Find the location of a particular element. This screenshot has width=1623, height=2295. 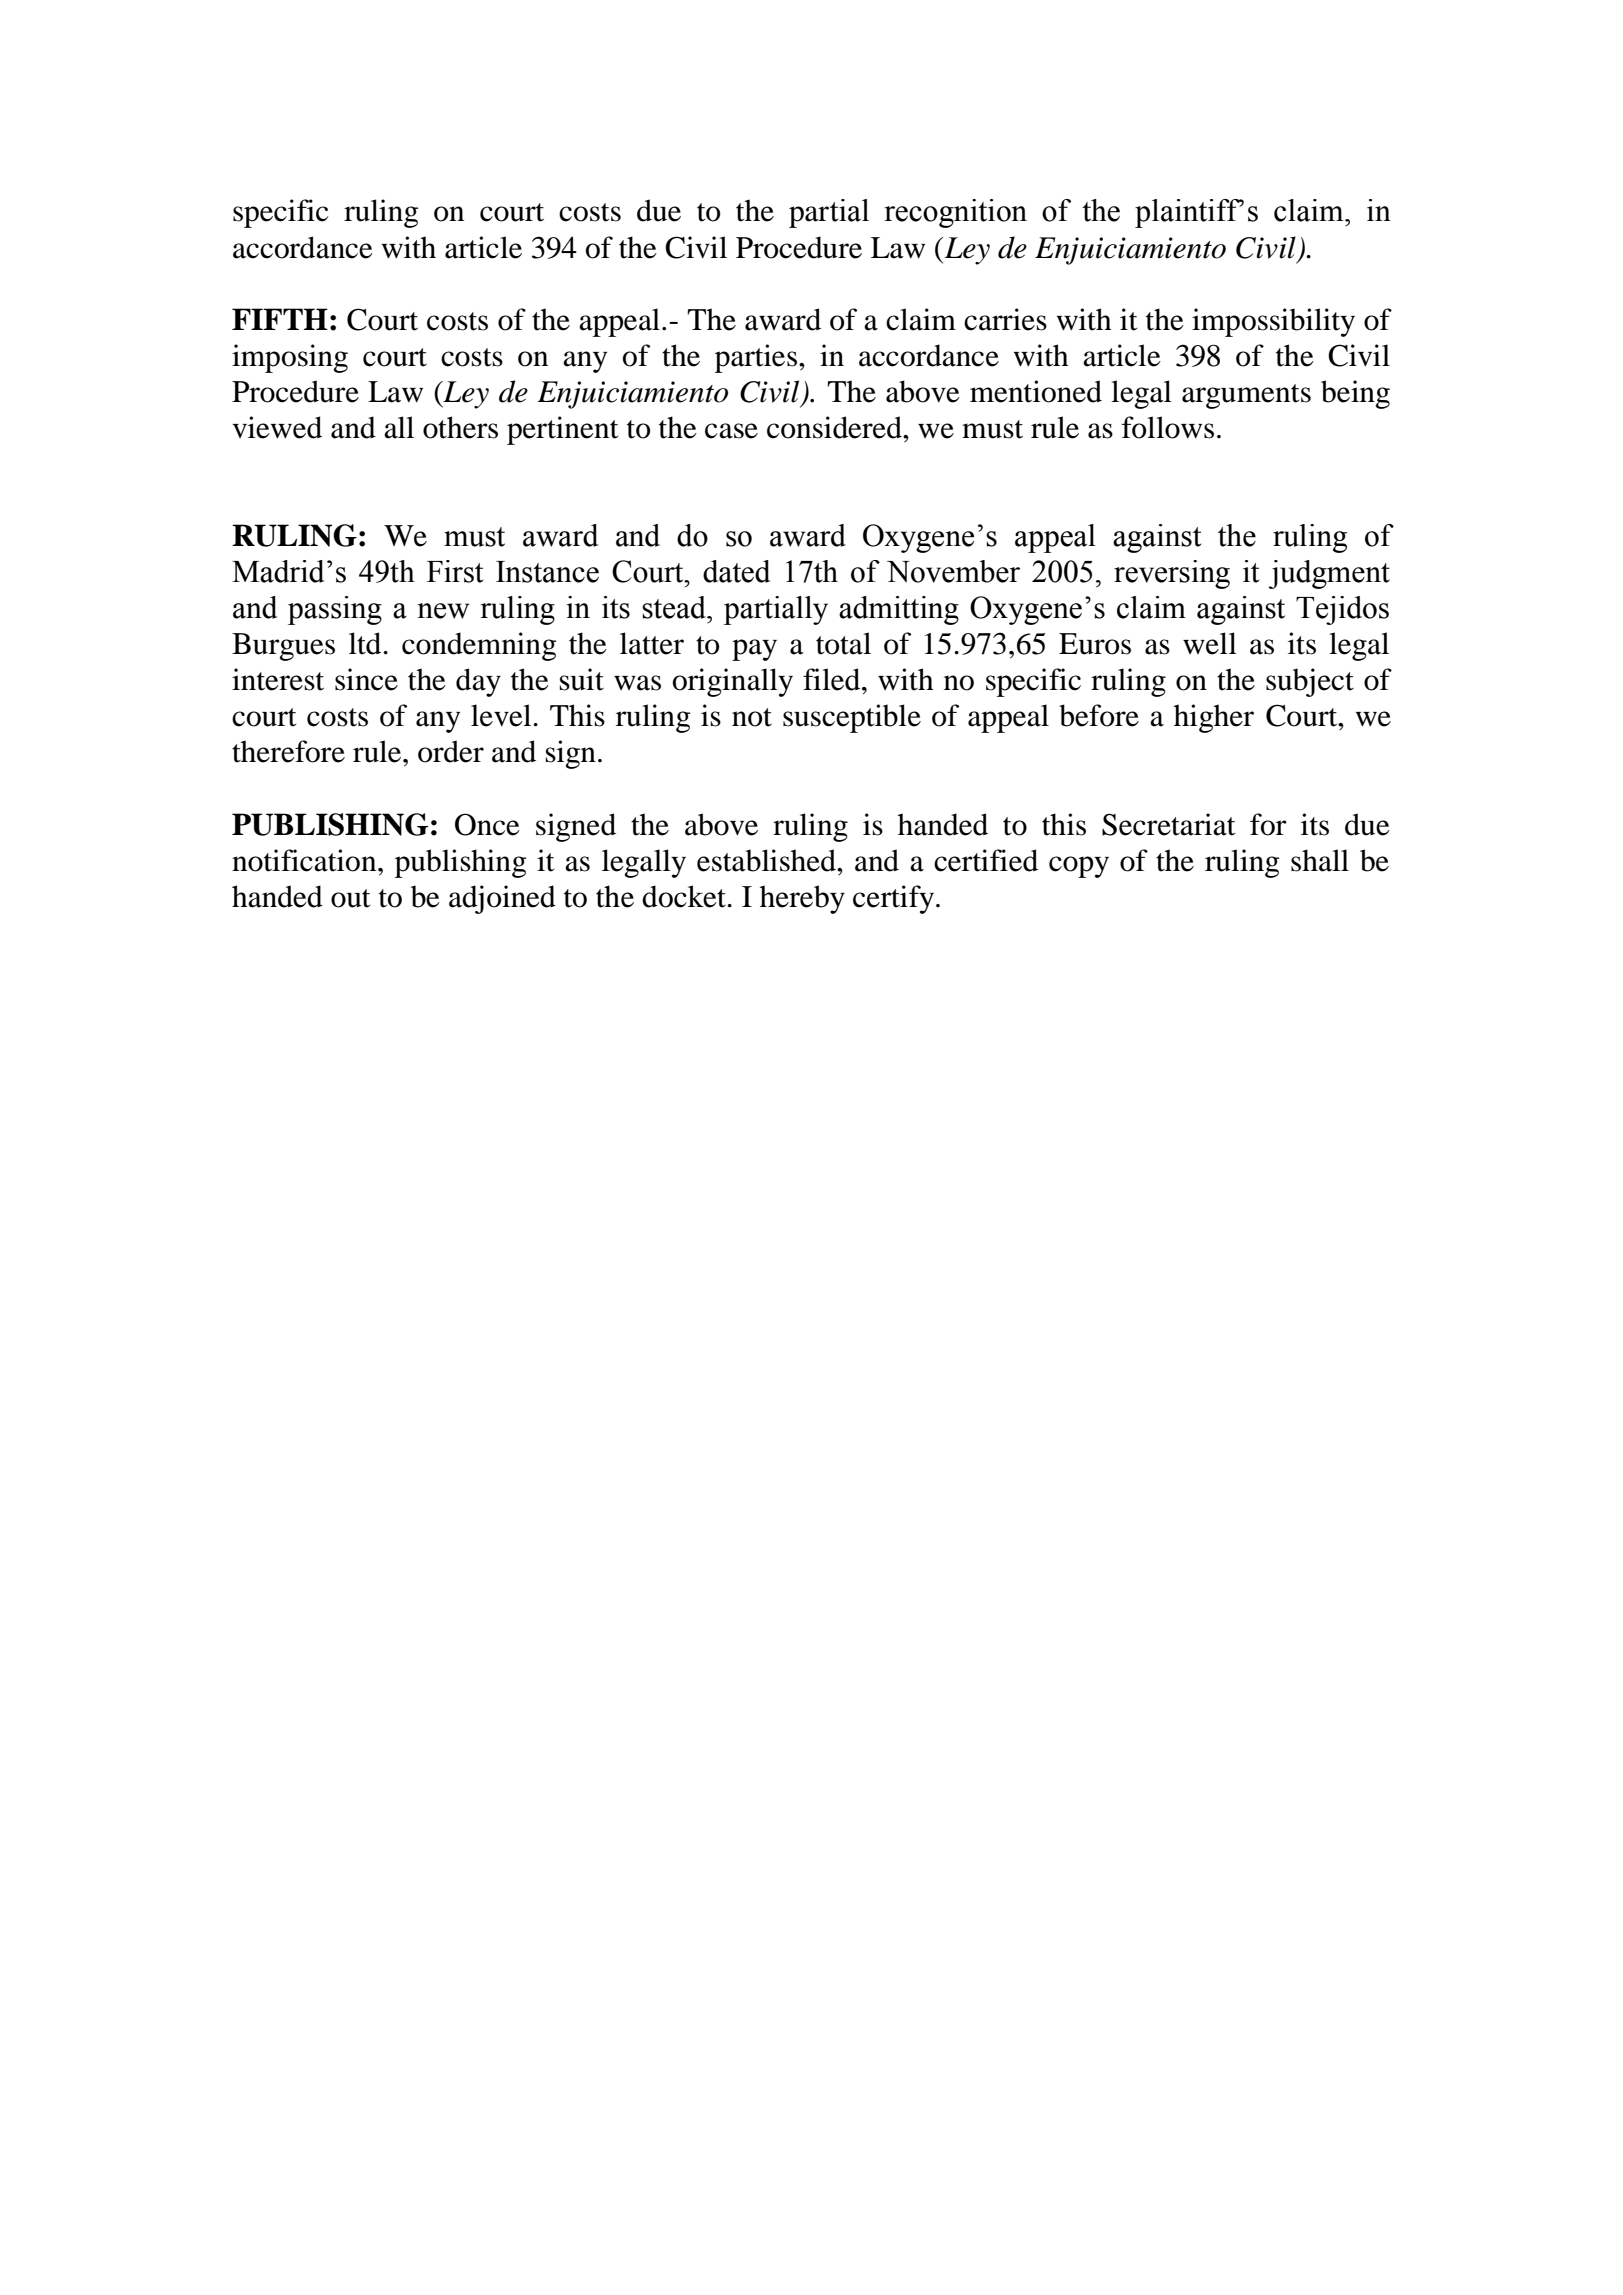

FIFTH is located at coordinates (280, 319).
